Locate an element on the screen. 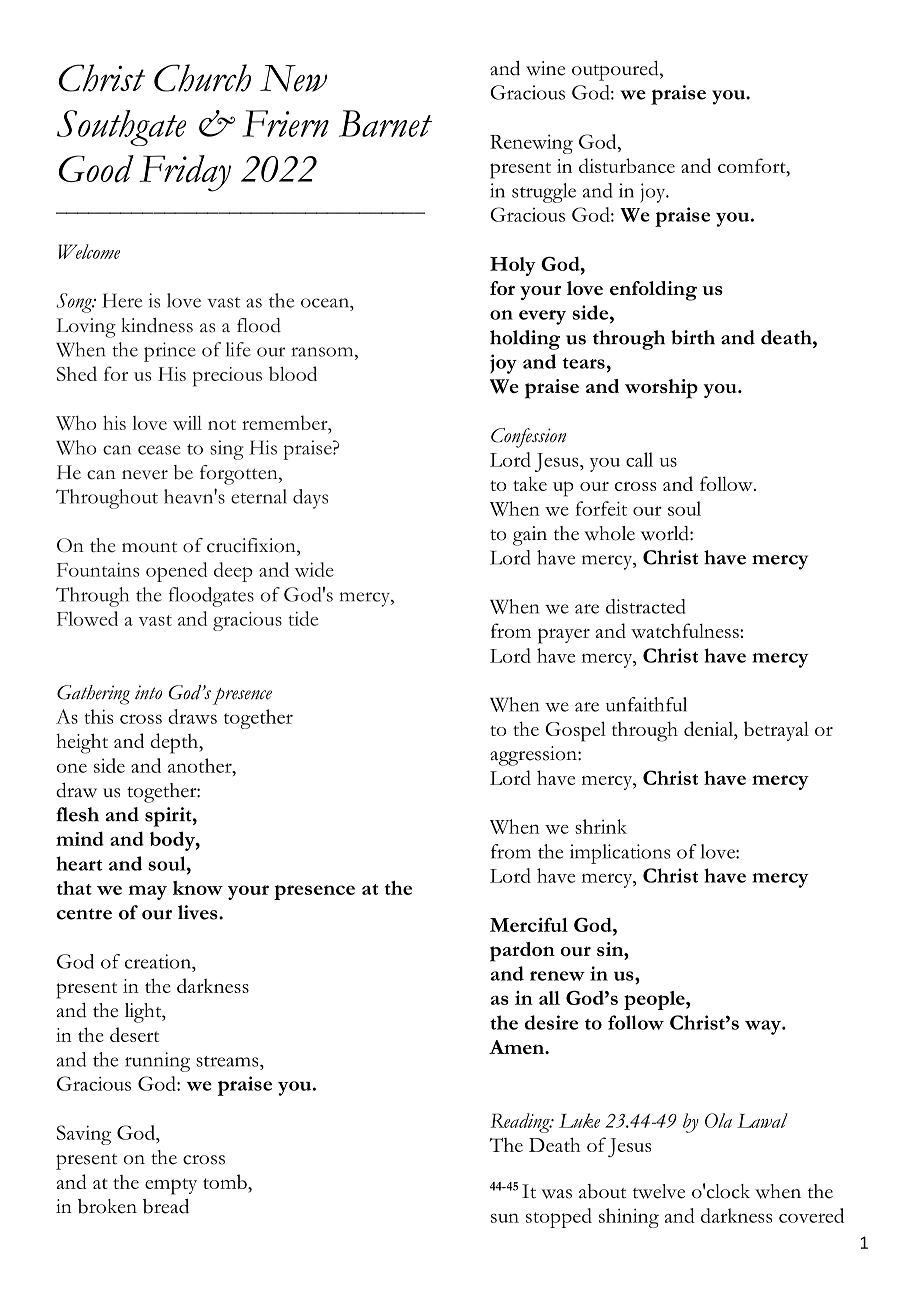 The height and width of the screenshot is (1308, 924). mind is located at coordinates (80, 838).
